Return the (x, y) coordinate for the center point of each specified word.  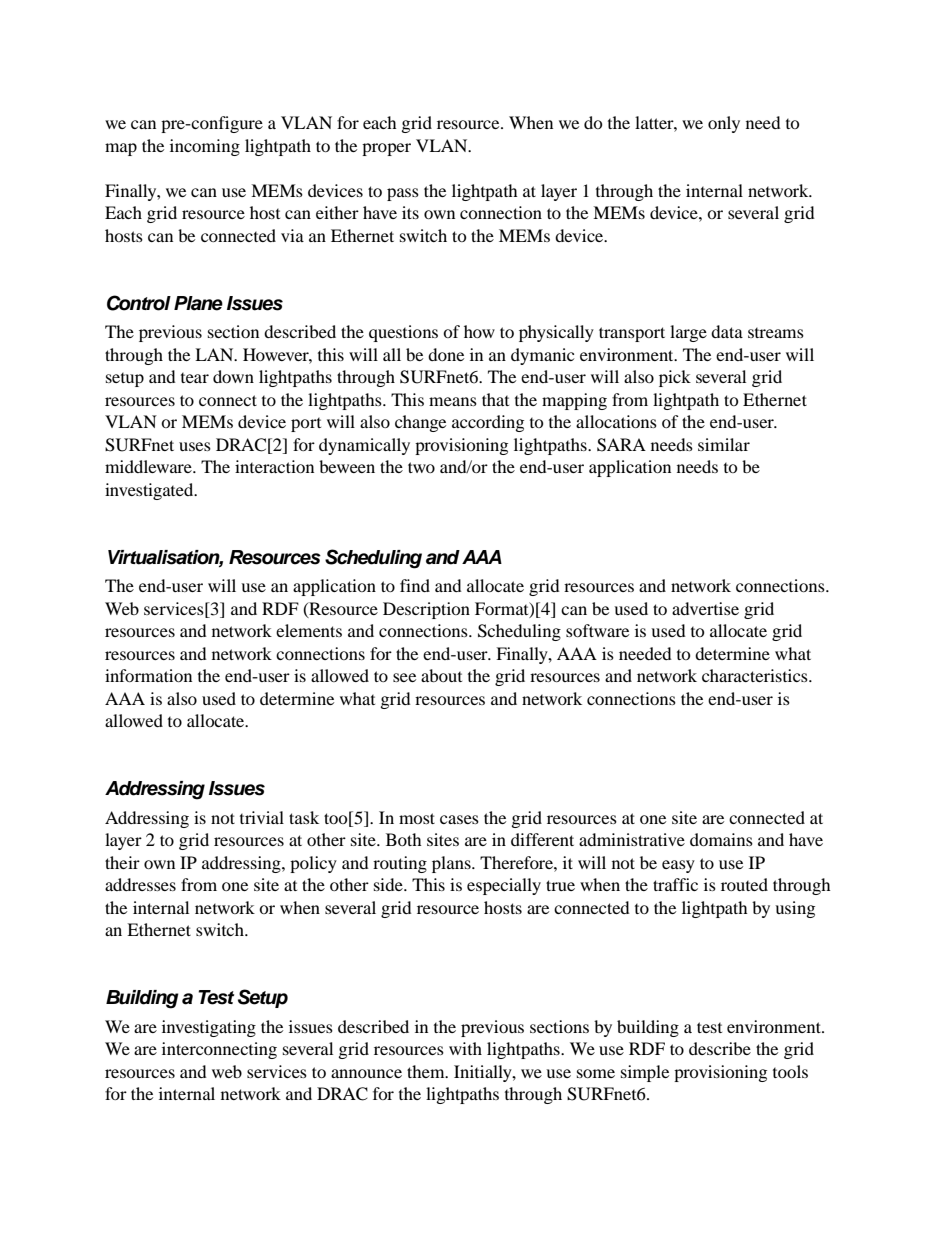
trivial (262, 817)
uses (195, 446)
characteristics (756, 675)
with (465, 1048)
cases (459, 819)
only (724, 124)
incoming (205, 147)
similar (724, 444)
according (488, 423)
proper (386, 149)
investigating (209, 1028)
